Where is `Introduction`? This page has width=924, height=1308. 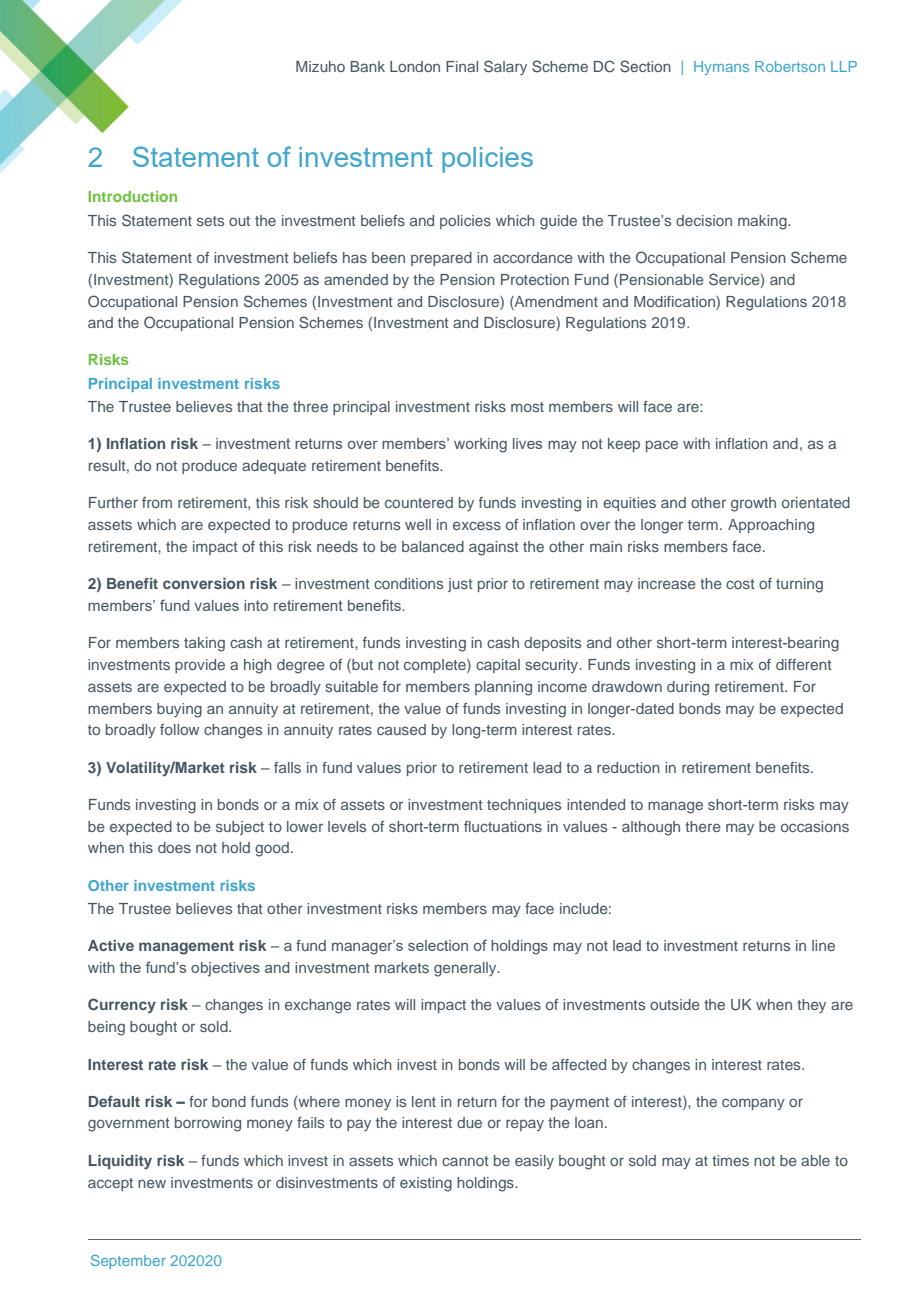 Introduction is located at coordinates (132, 196).
